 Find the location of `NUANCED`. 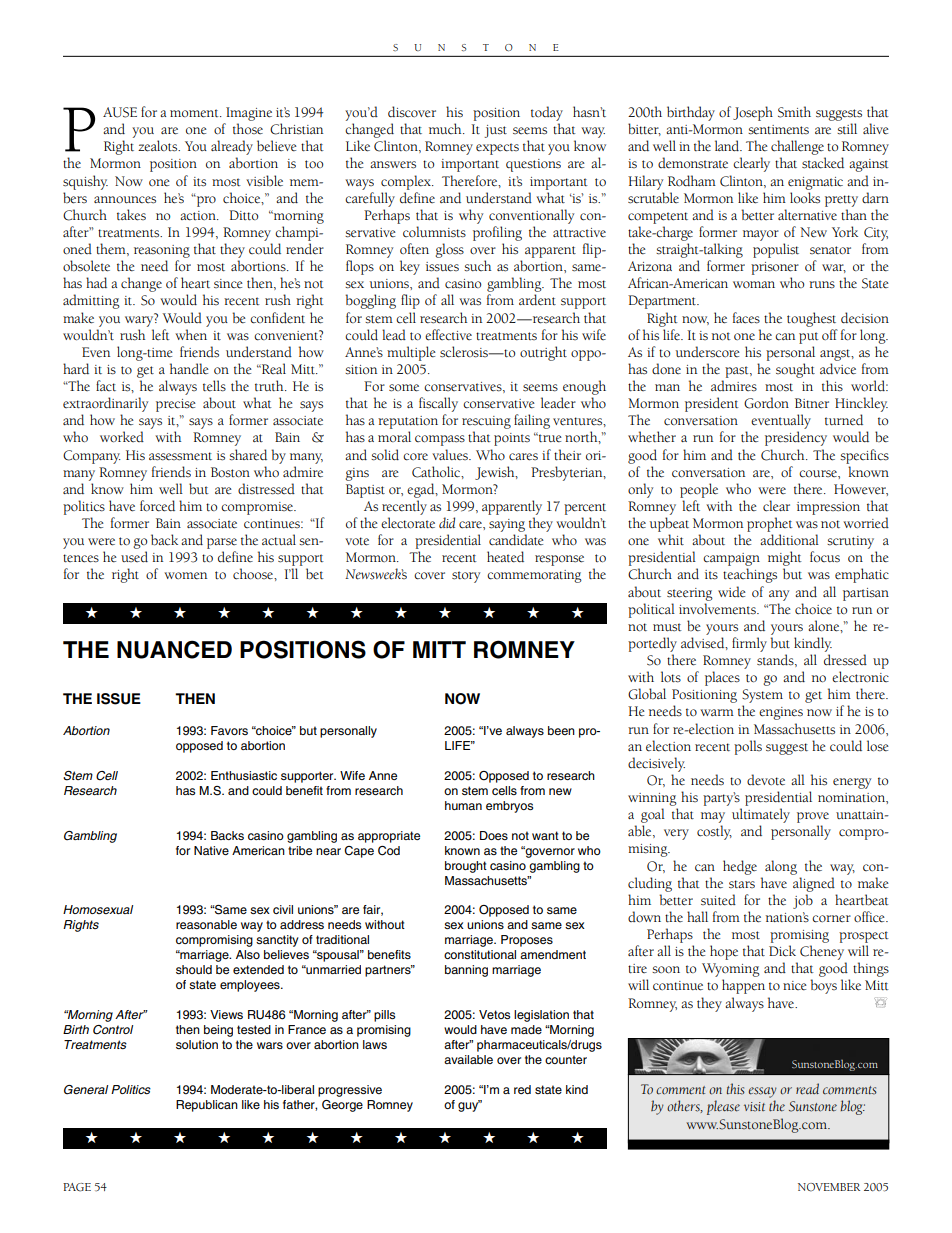

NUANCED is located at coordinates (174, 649).
